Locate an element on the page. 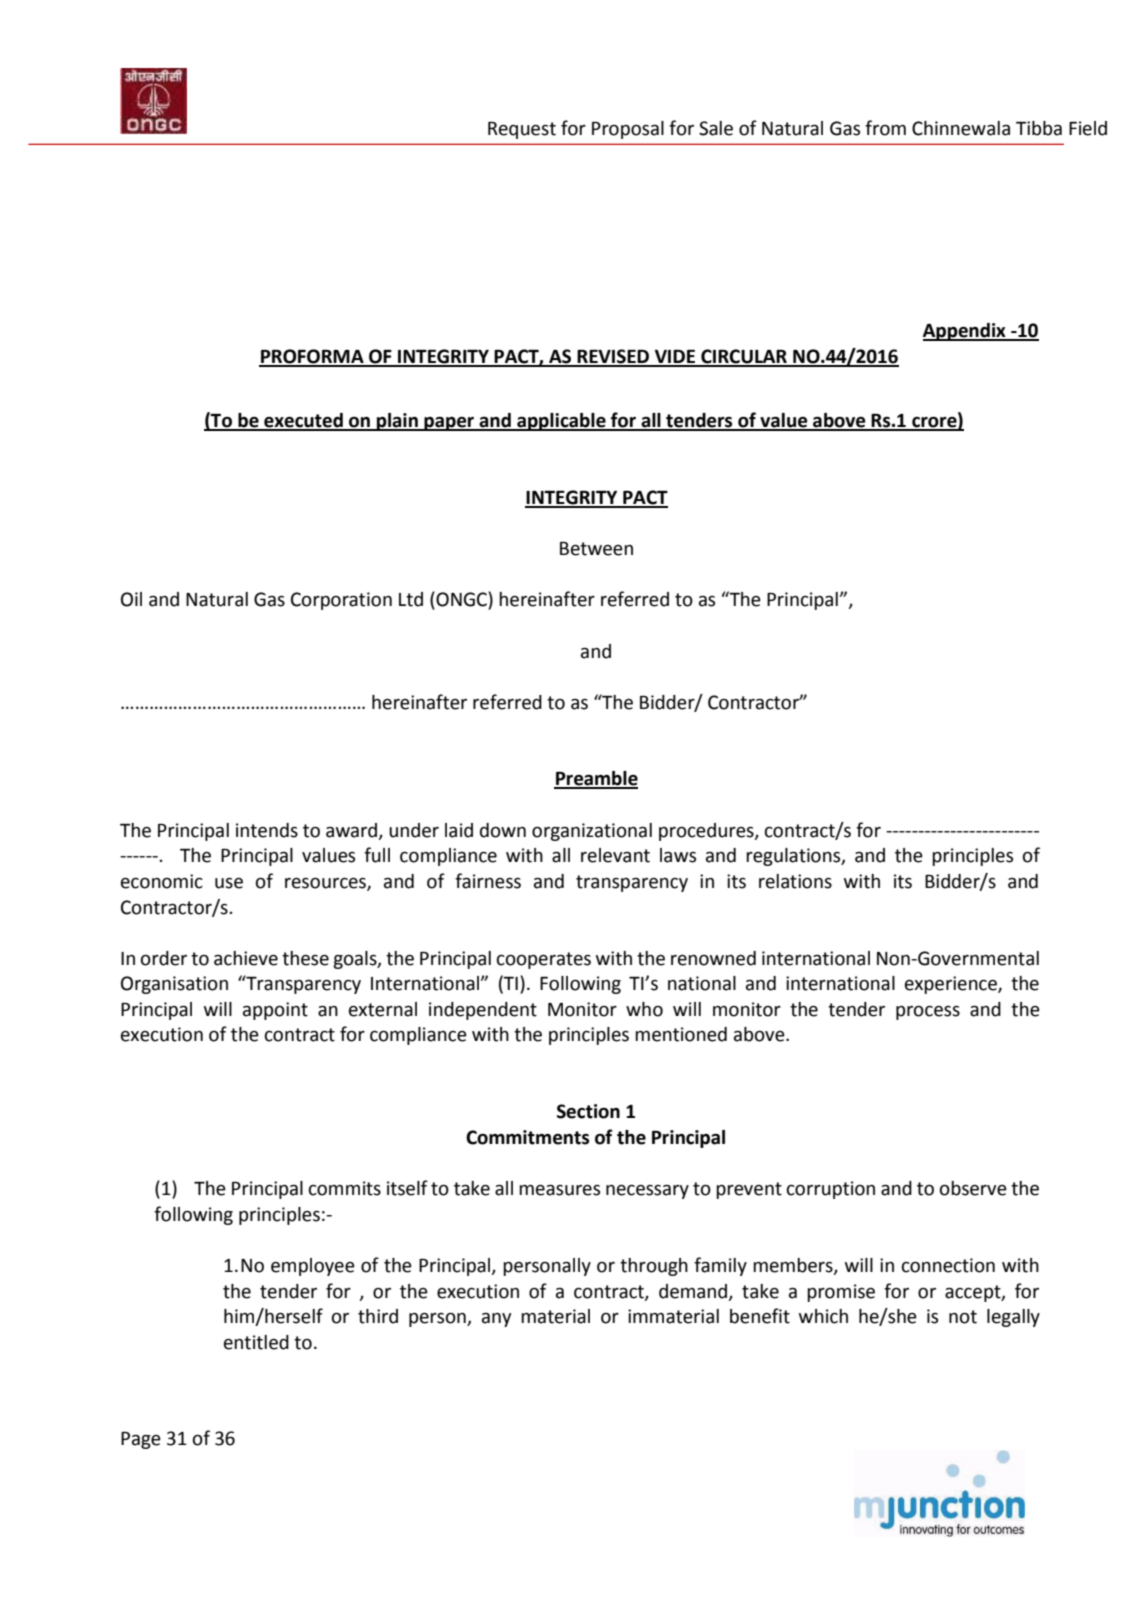 This page has width=1135, height=1605. not is located at coordinates (963, 1317).
